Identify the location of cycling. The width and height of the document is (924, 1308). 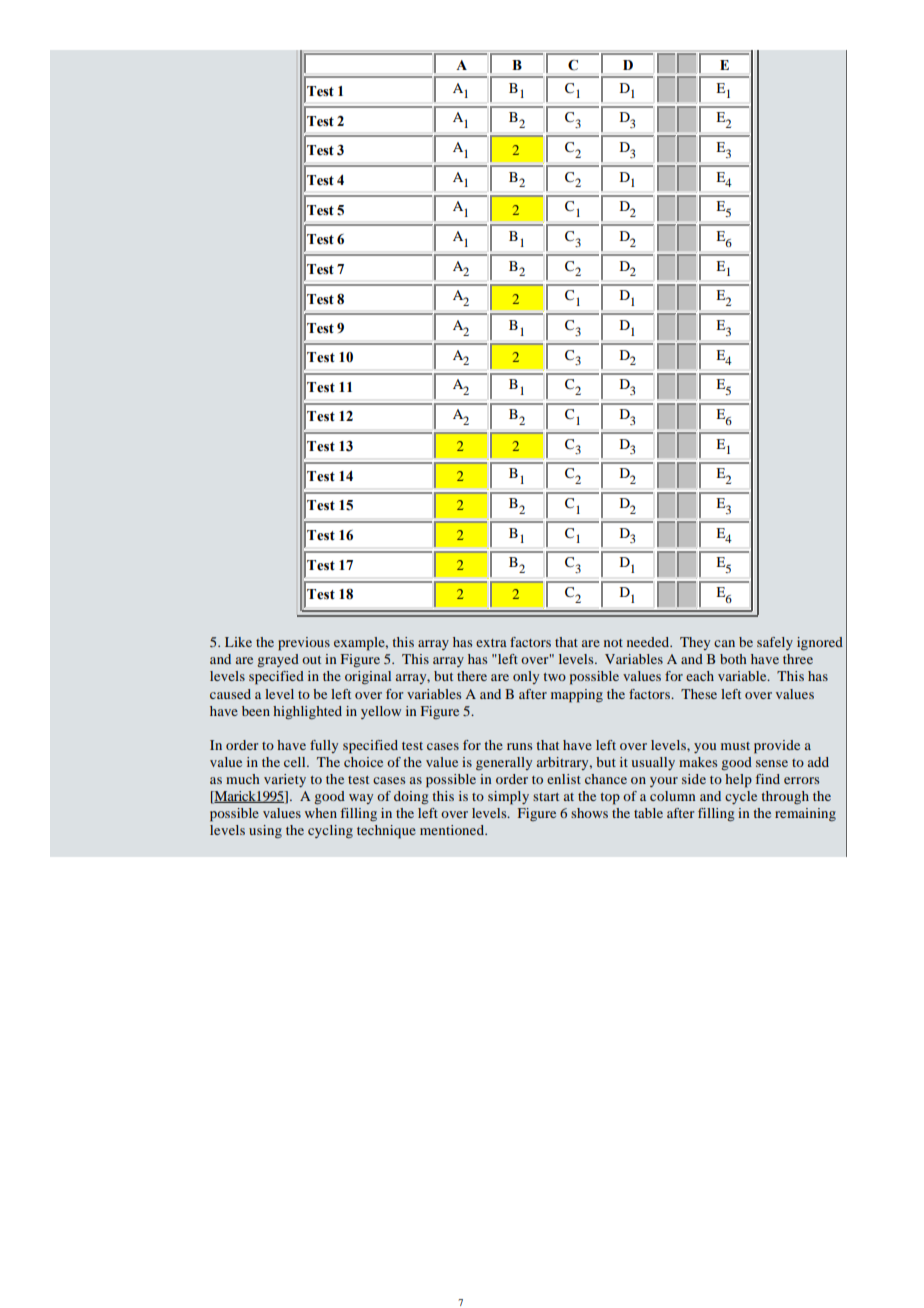
(330, 832).
